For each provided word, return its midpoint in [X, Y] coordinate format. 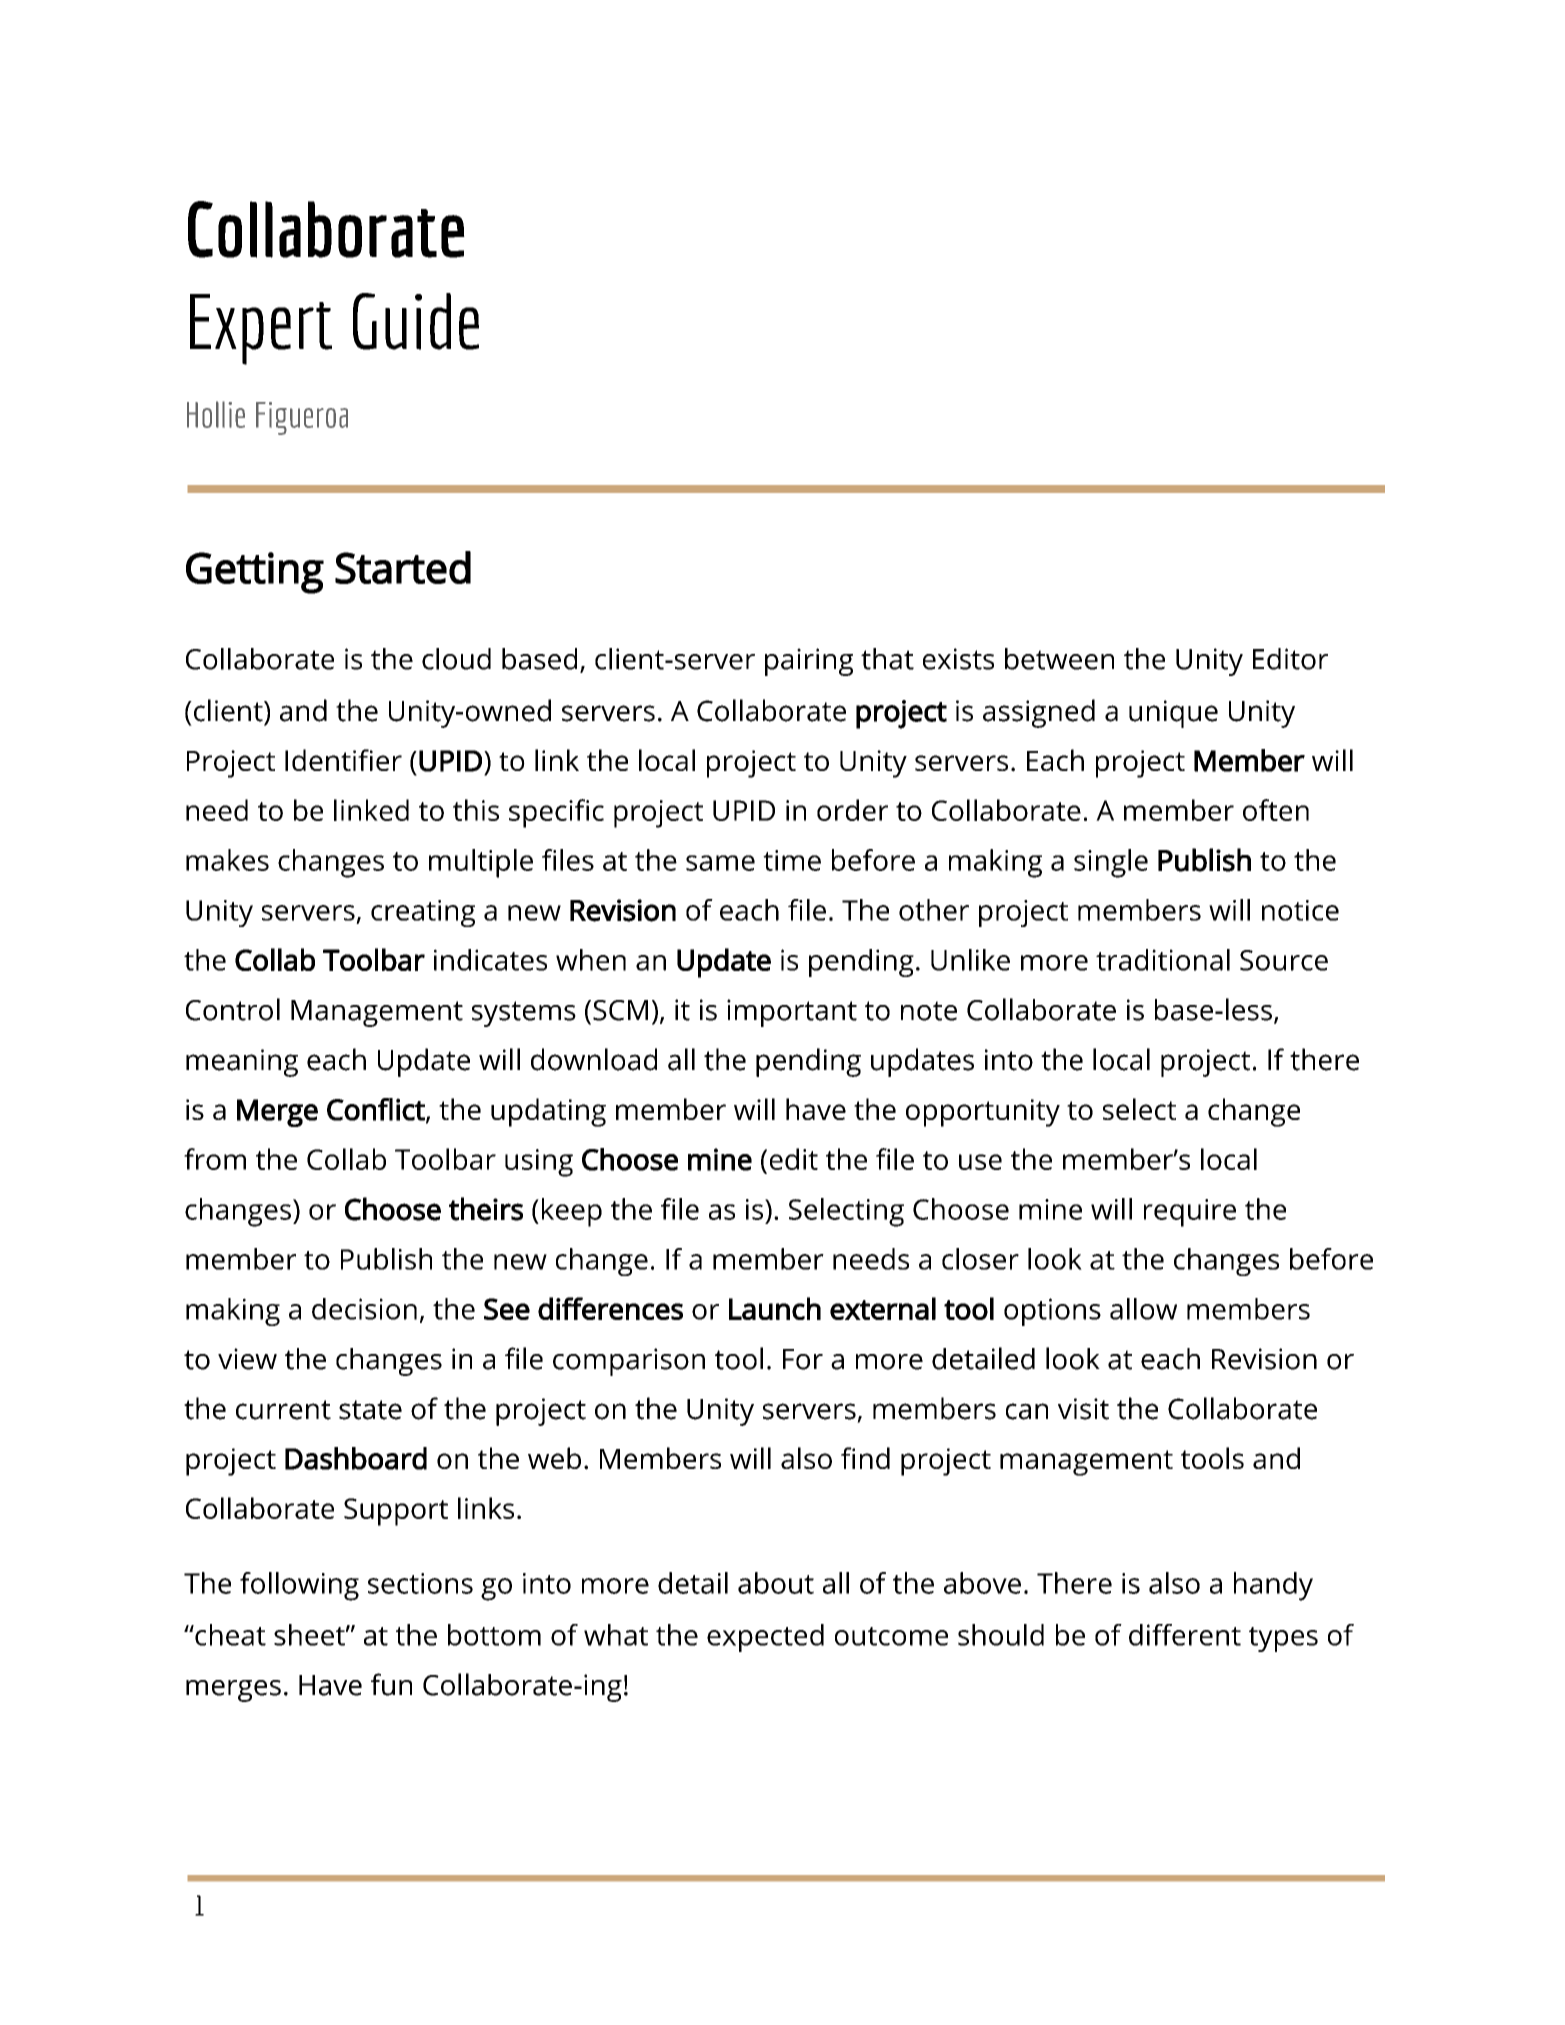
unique [1173, 714]
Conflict [377, 1110]
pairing [809, 662]
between [1059, 659]
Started [403, 567]
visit [1083, 1409]
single [1111, 863]
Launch [775, 1308]
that [887, 659]
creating [423, 913]
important [792, 1013]
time [792, 860]
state [370, 1410]
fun [391, 1684]
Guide [416, 321]
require [1190, 1213]
